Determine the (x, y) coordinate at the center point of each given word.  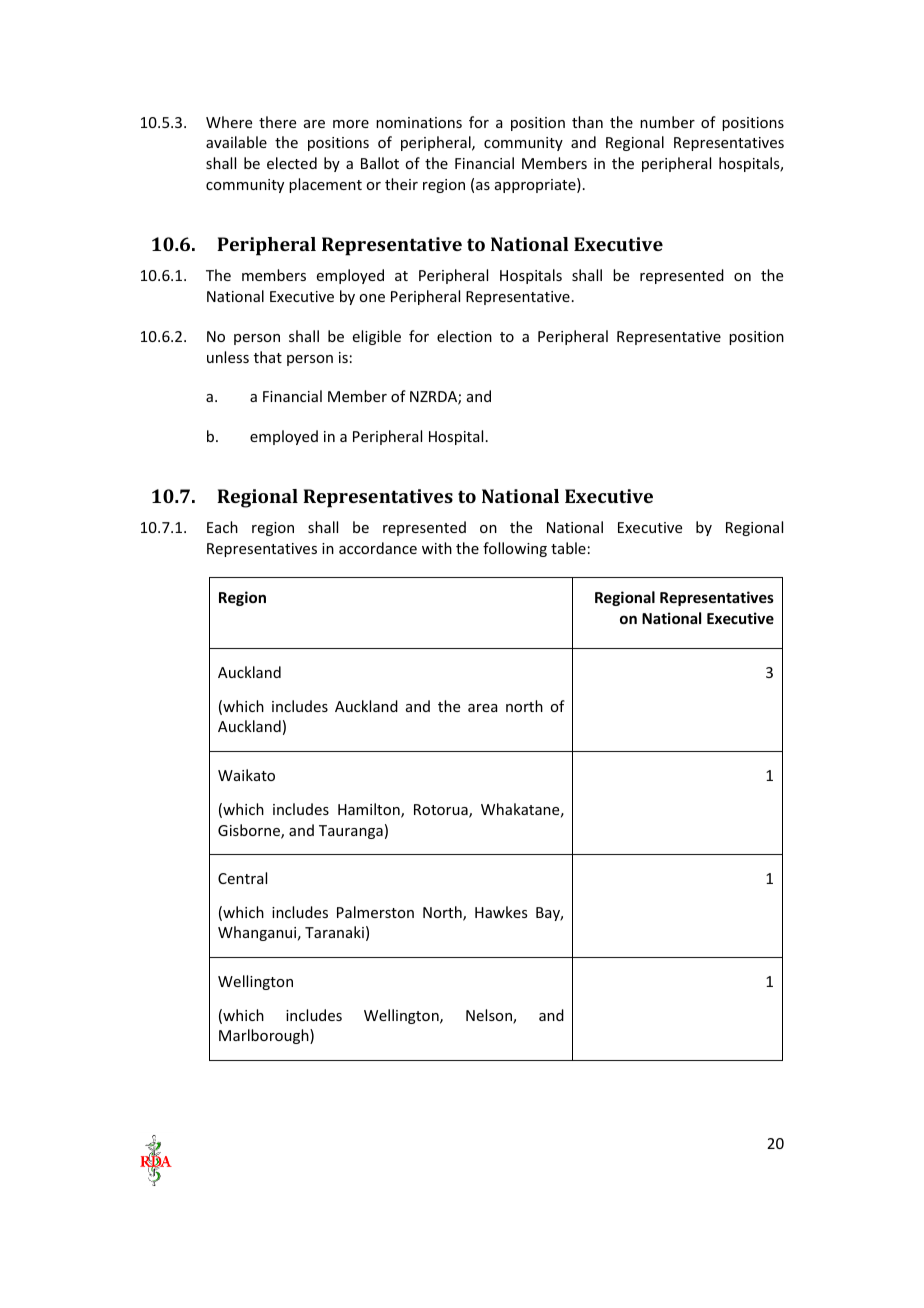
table (568, 548)
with (437, 548)
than (587, 122)
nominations (419, 122)
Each (222, 527)
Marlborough (265, 1036)
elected (292, 163)
